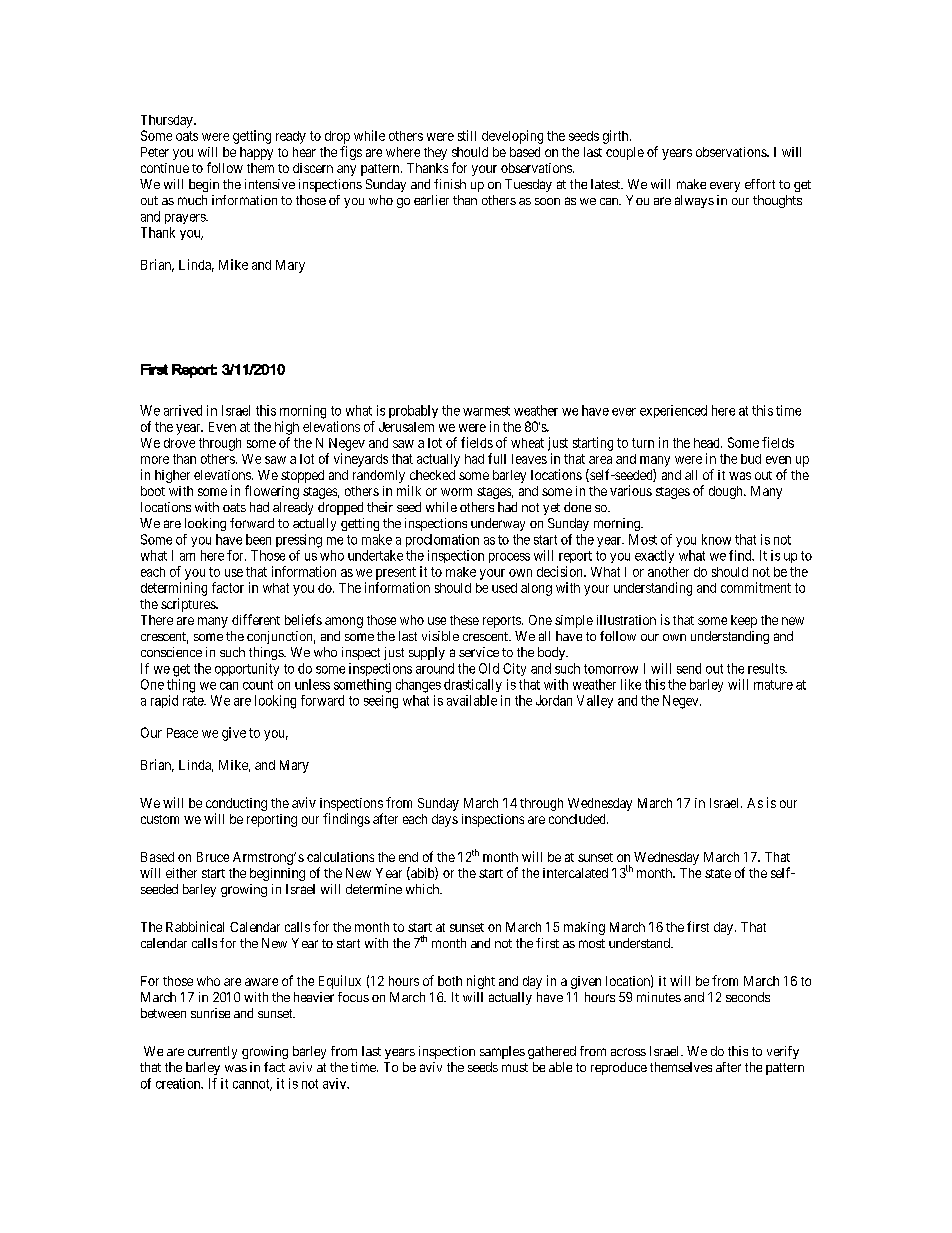  I want to click on been, so click(258, 539).
